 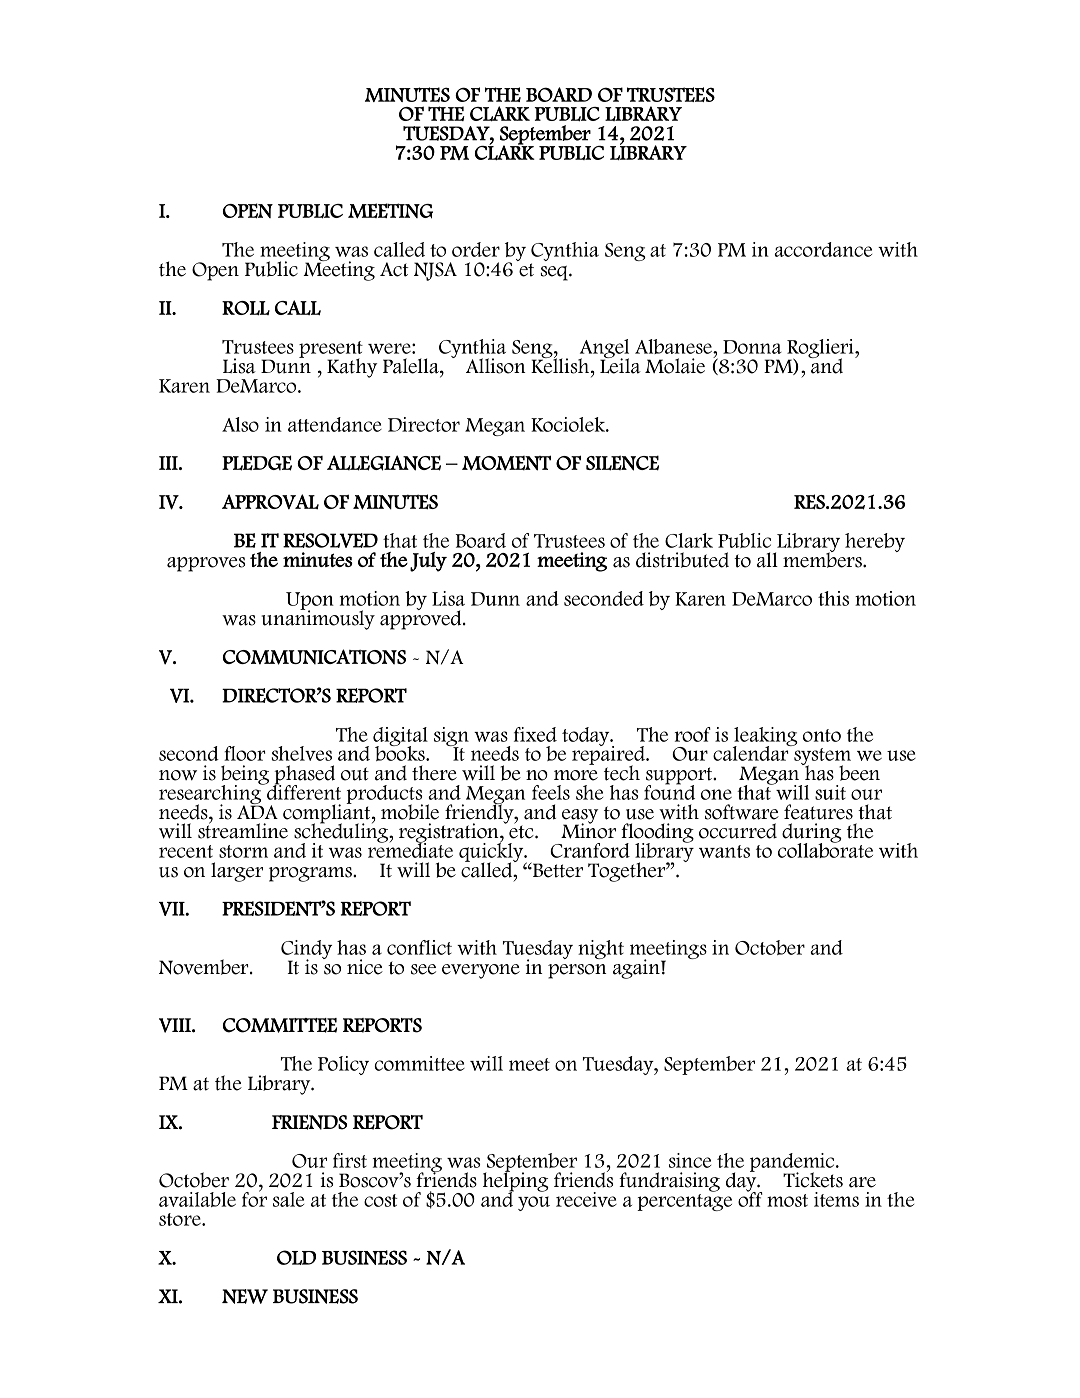 What do you see at coordinates (296, 1257) in the screenshot?
I see `OLD` at bounding box center [296, 1257].
